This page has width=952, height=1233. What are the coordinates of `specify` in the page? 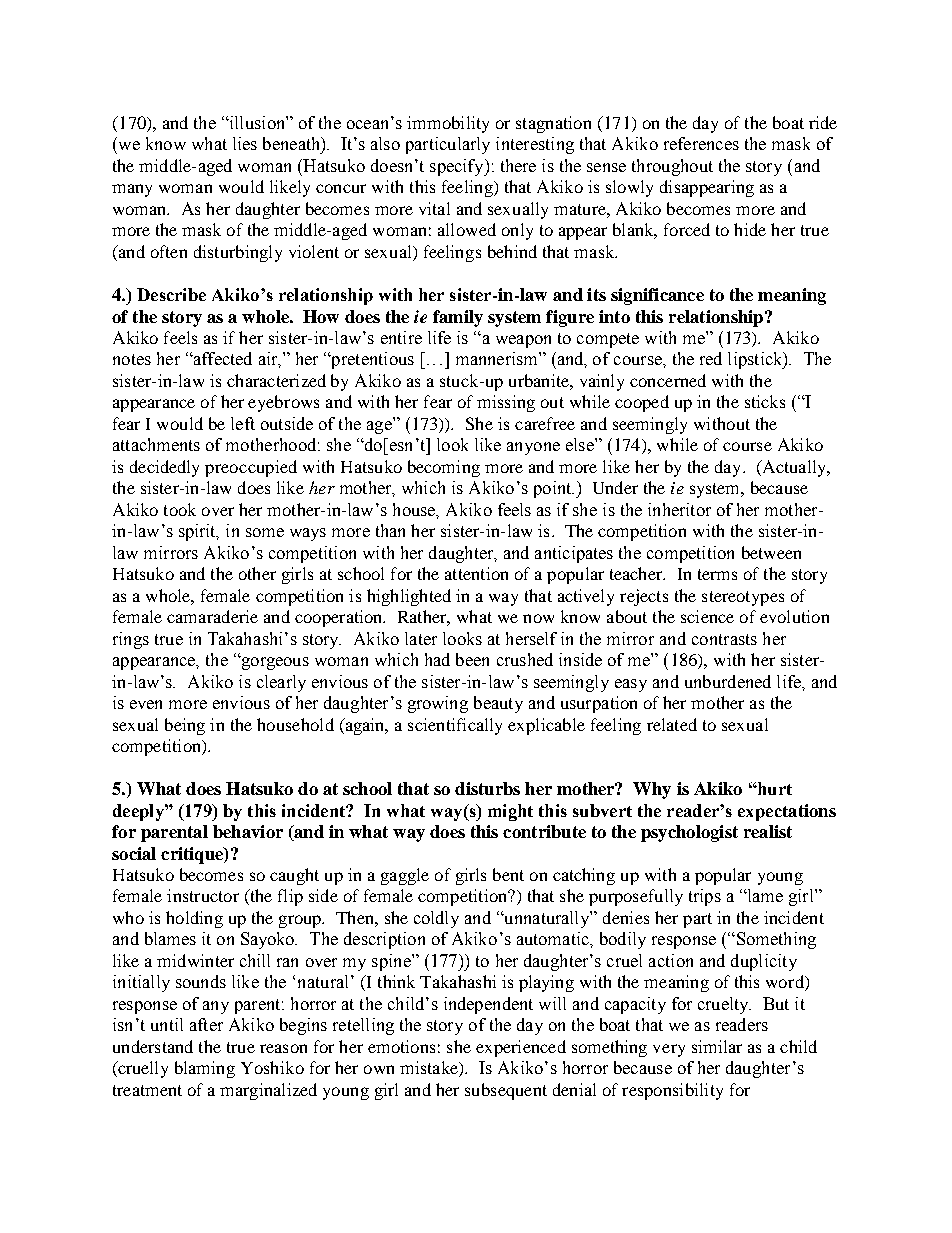 It's located at (458, 167).
